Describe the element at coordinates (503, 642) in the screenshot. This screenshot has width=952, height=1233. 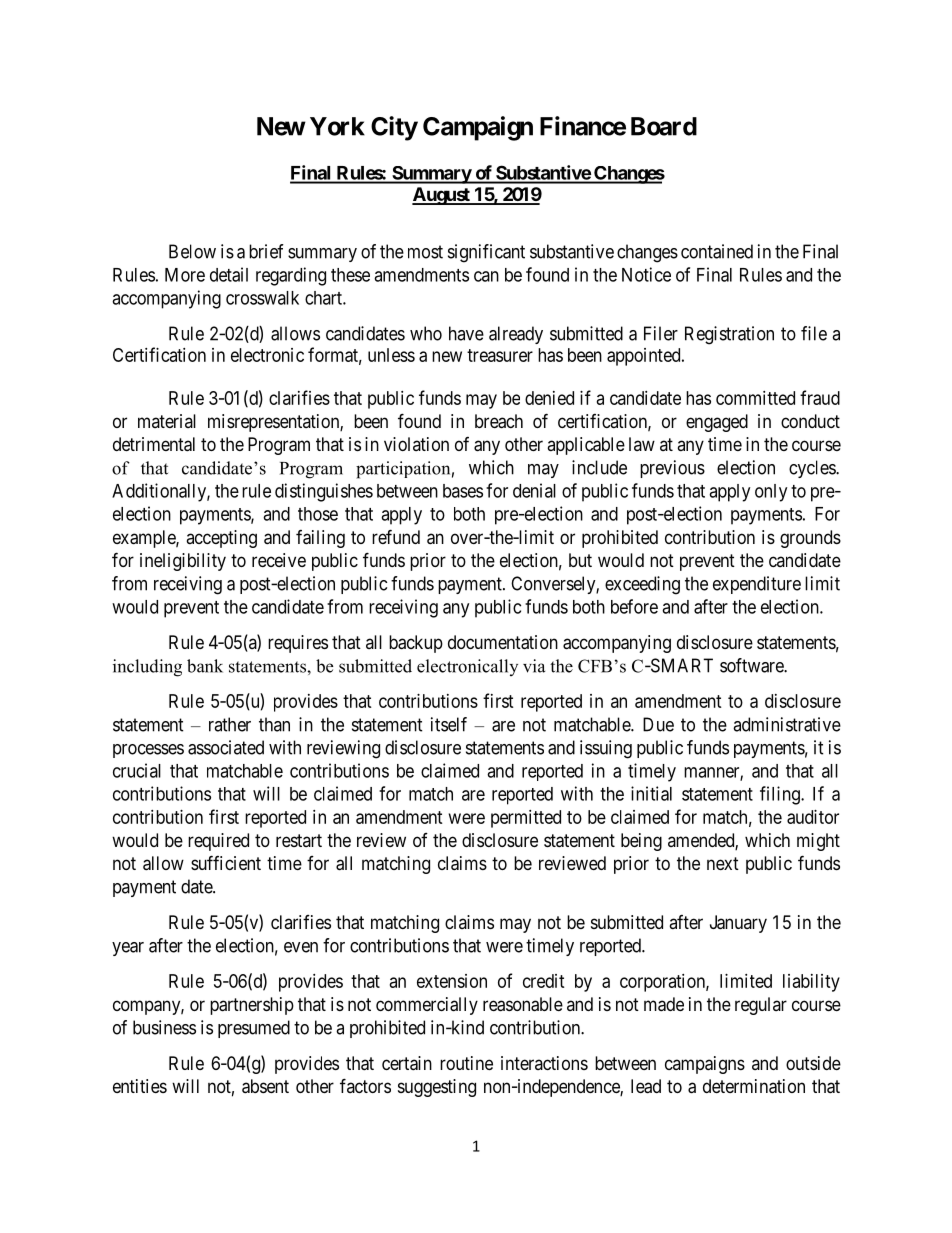
I see `documentation` at that location.
